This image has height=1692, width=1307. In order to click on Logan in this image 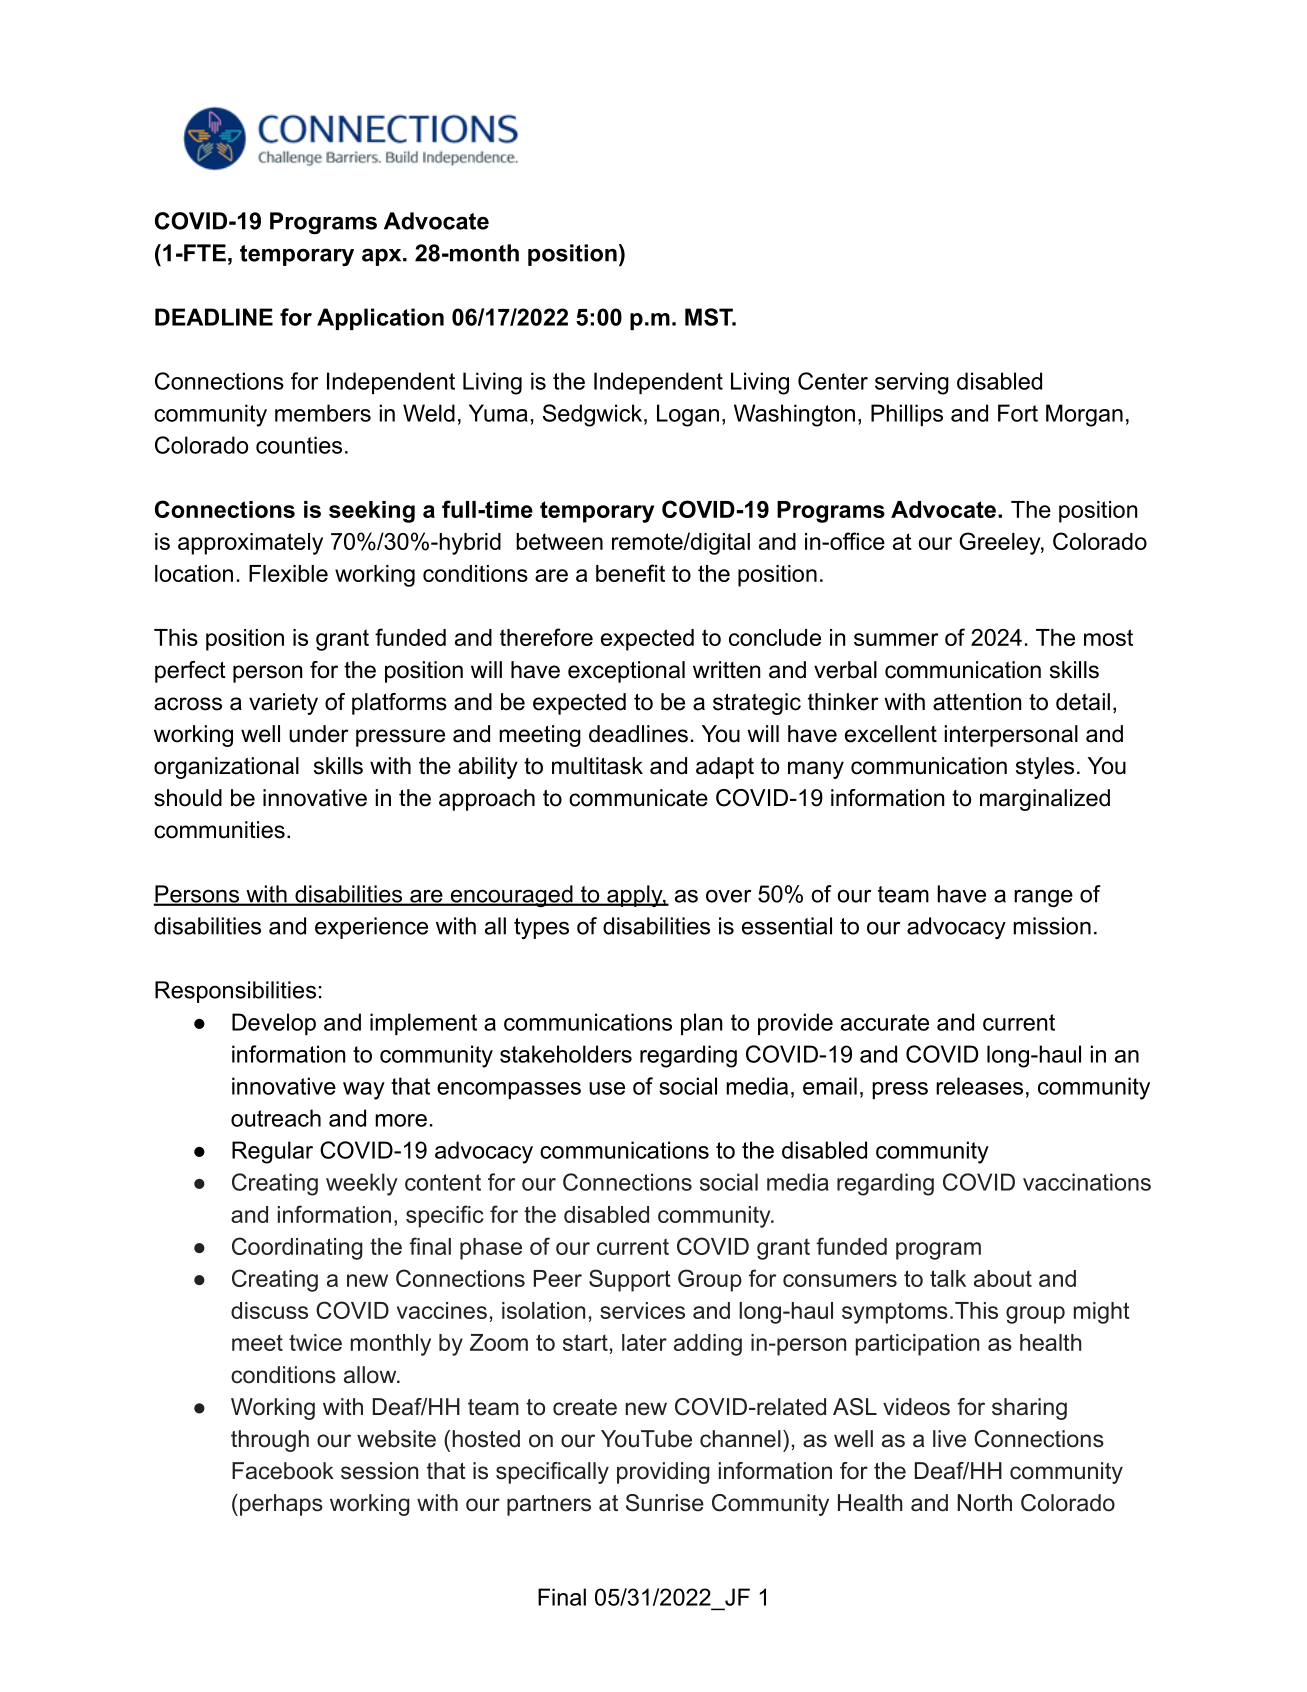, I will do `click(688, 415)`.
